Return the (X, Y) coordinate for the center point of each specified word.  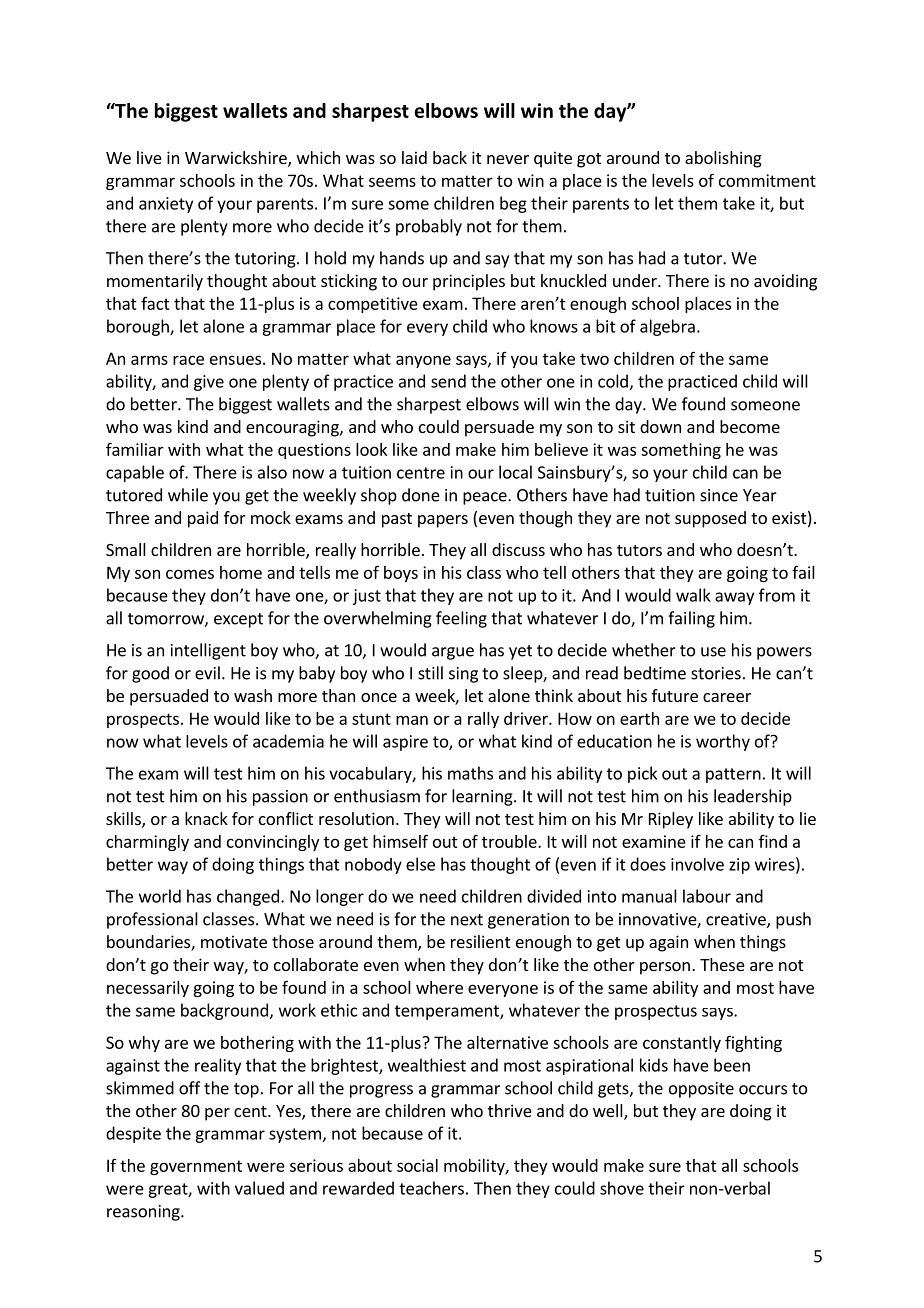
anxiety (166, 205)
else (420, 864)
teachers (431, 1188)
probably (429, 227)
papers (443, 521)
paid (203, 519)
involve (697, 864)
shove (622, 1188)
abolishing (723, 159)
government (196, 1167)
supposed (710, 519)
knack (206, 818)
